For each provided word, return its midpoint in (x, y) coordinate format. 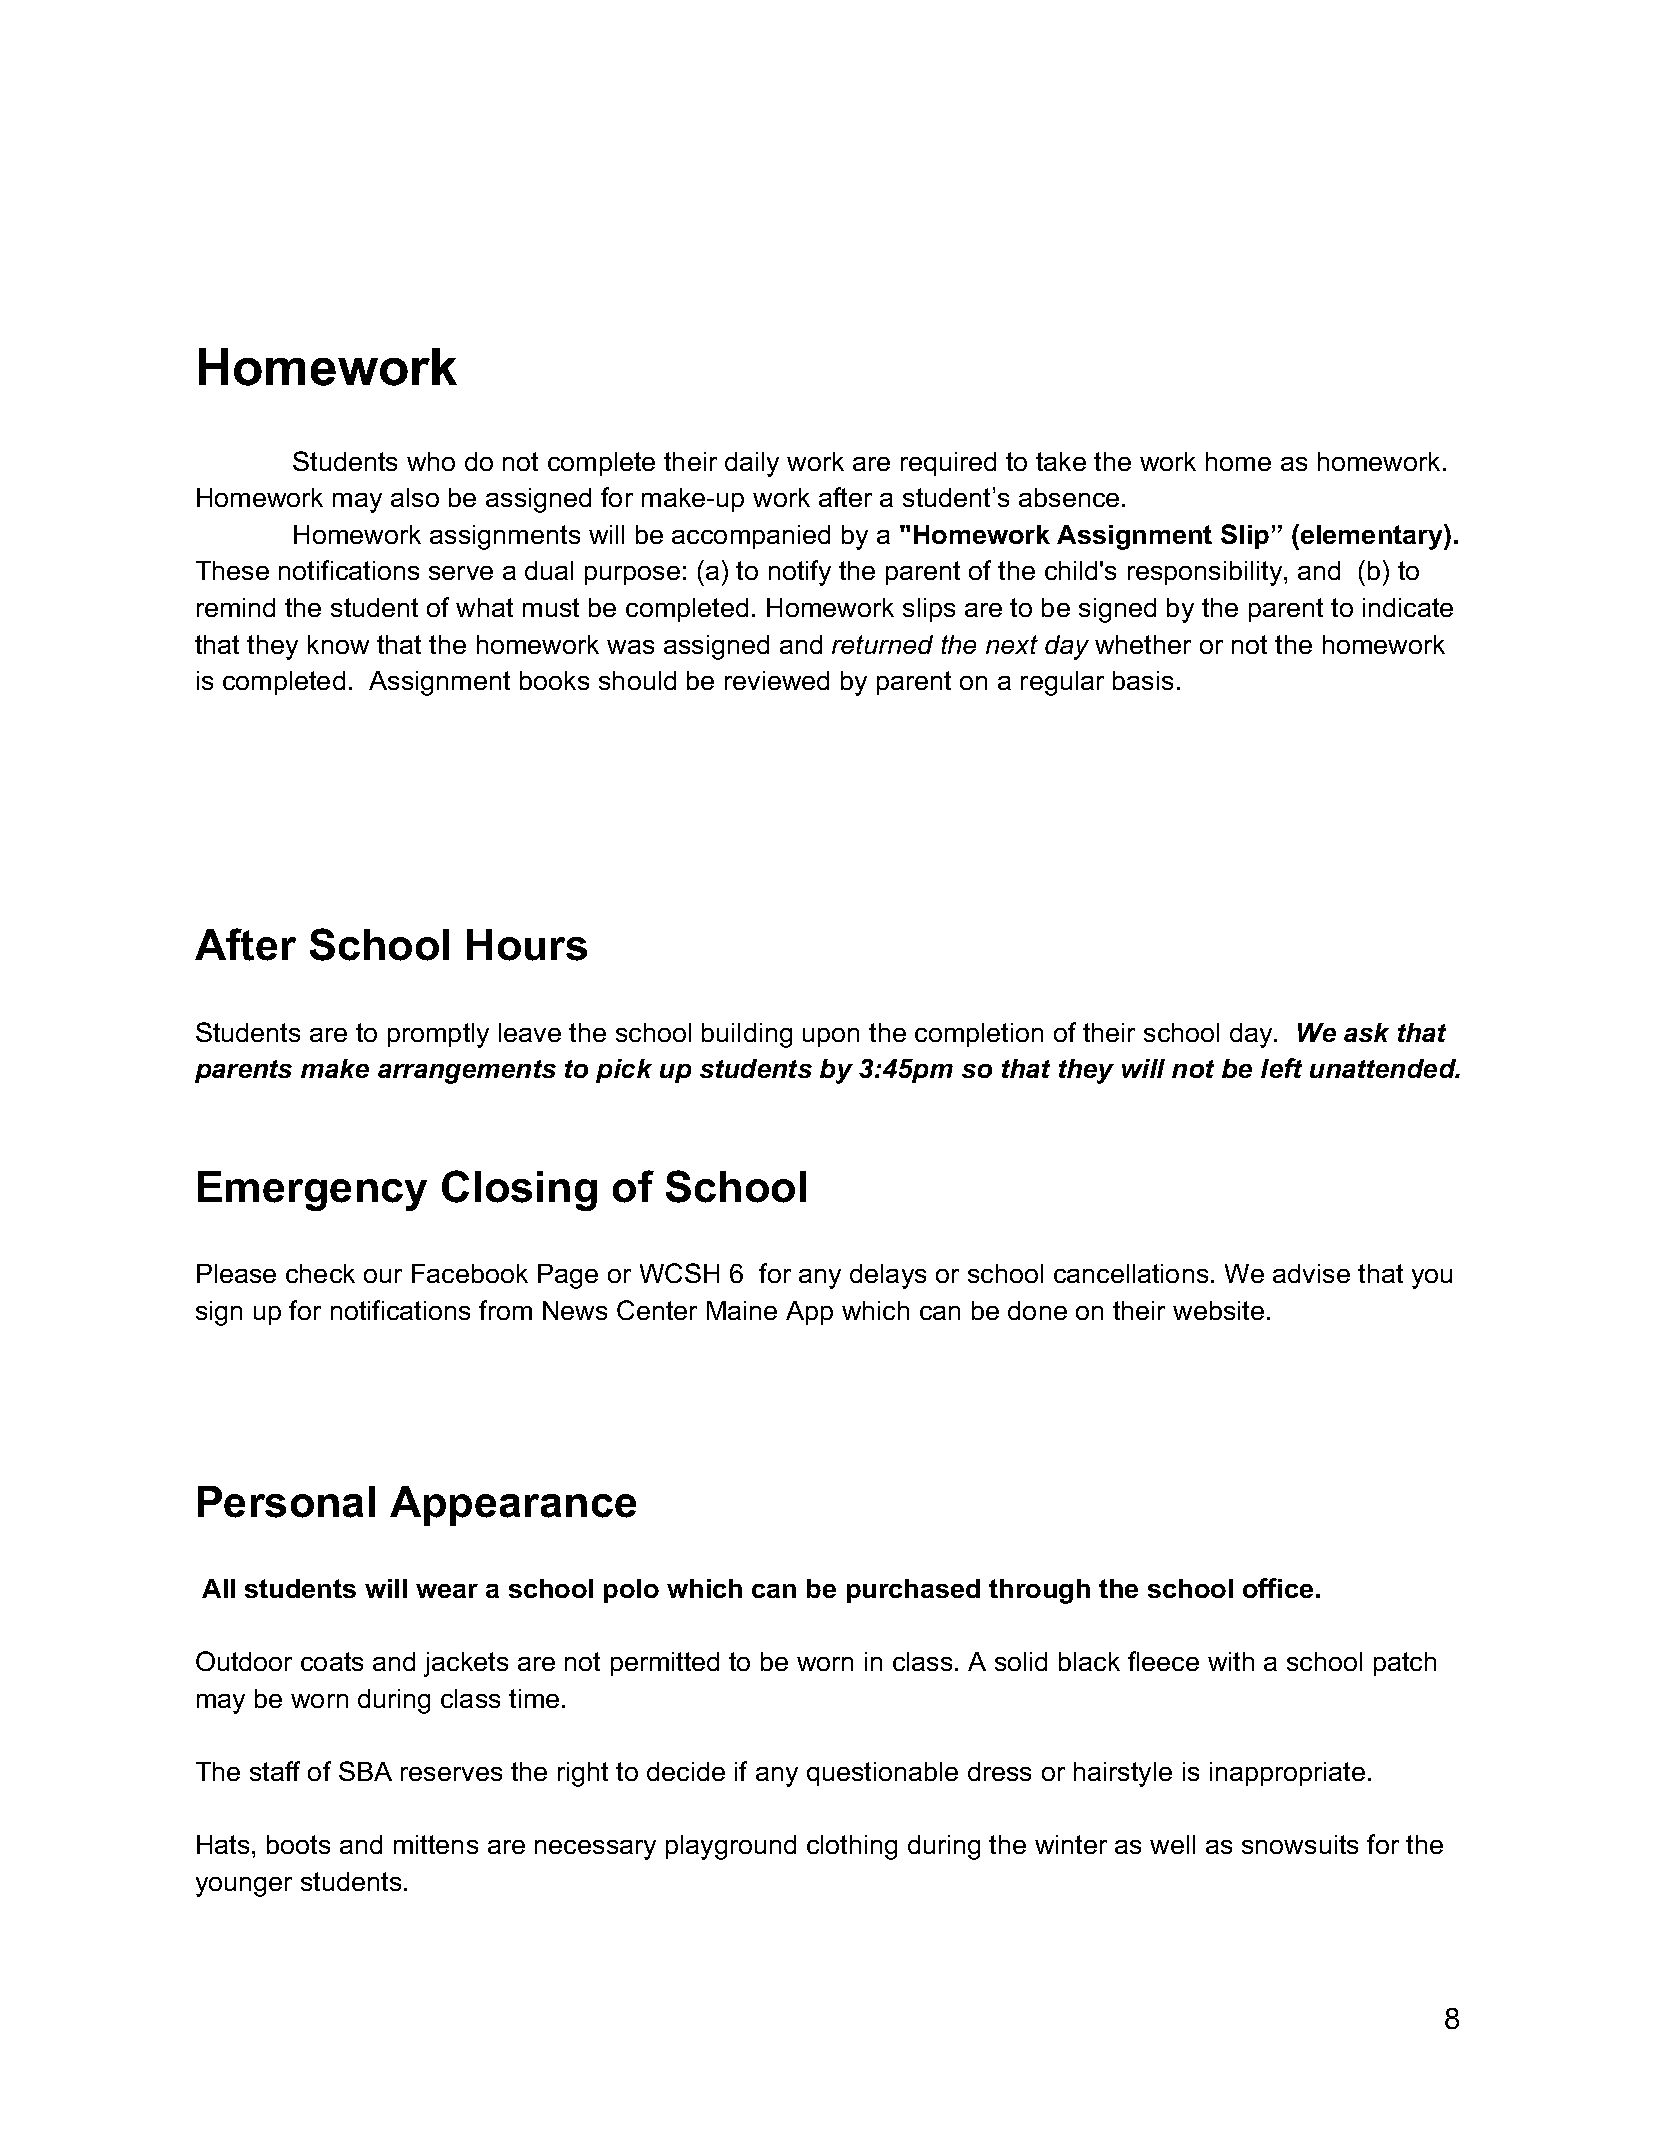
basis (1143, 680)
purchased (913, 1591)
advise (1311, 1273)
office (1278, 1588)
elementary (1373, 537)
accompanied (751, 537)
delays (888, 1276)
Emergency (312, 1191)
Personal (286, 1502)
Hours (527, 945)
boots (298, 1844)
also (415, 497)
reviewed (777, 680)
